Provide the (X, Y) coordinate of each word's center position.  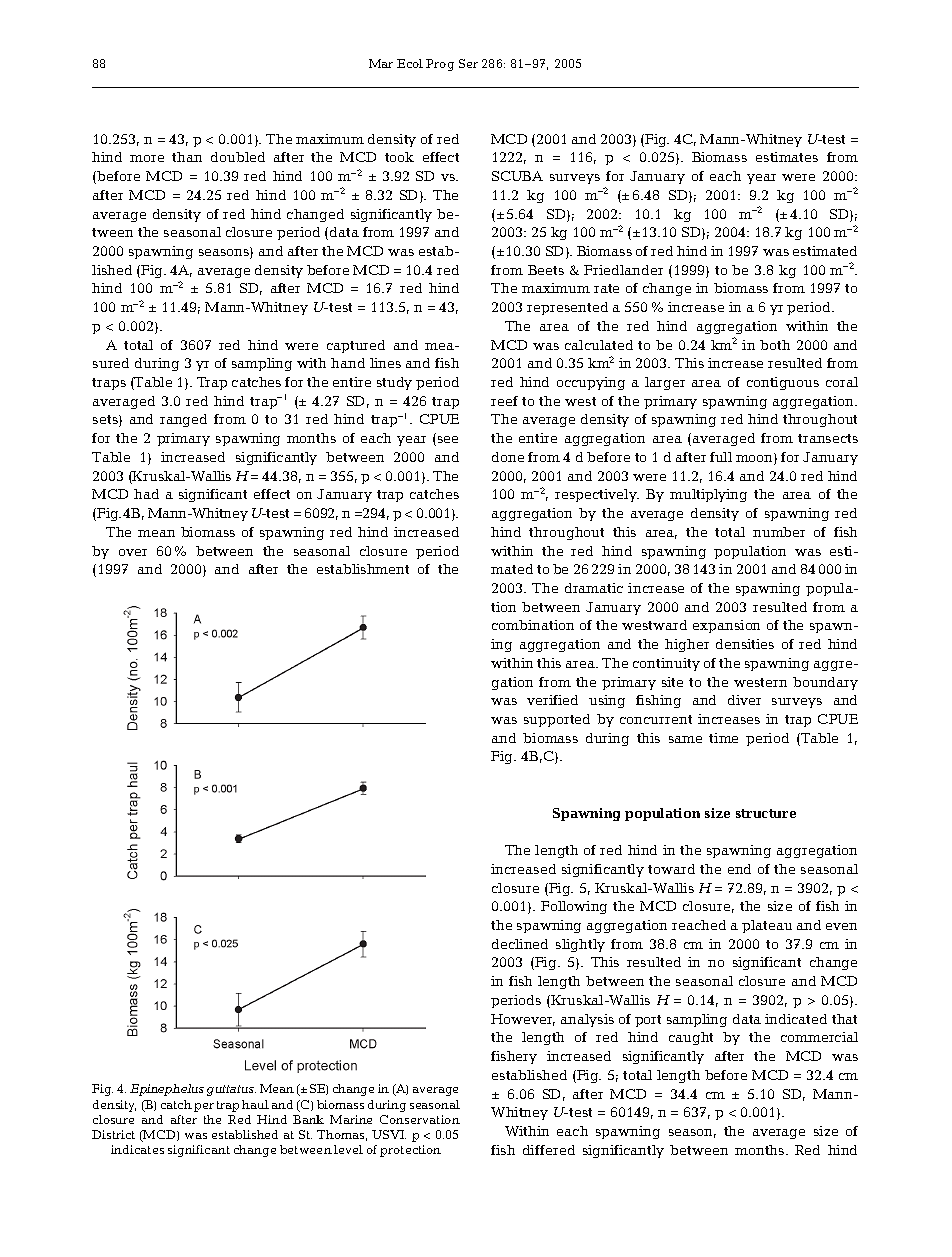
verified (552, 700)
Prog (440, 65)
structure (766, 813)
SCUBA (517, 176)
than (187, 157)
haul (255, 1104)
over (133, 552)
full (721, 457)
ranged (183, 420)
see (448, 439)
